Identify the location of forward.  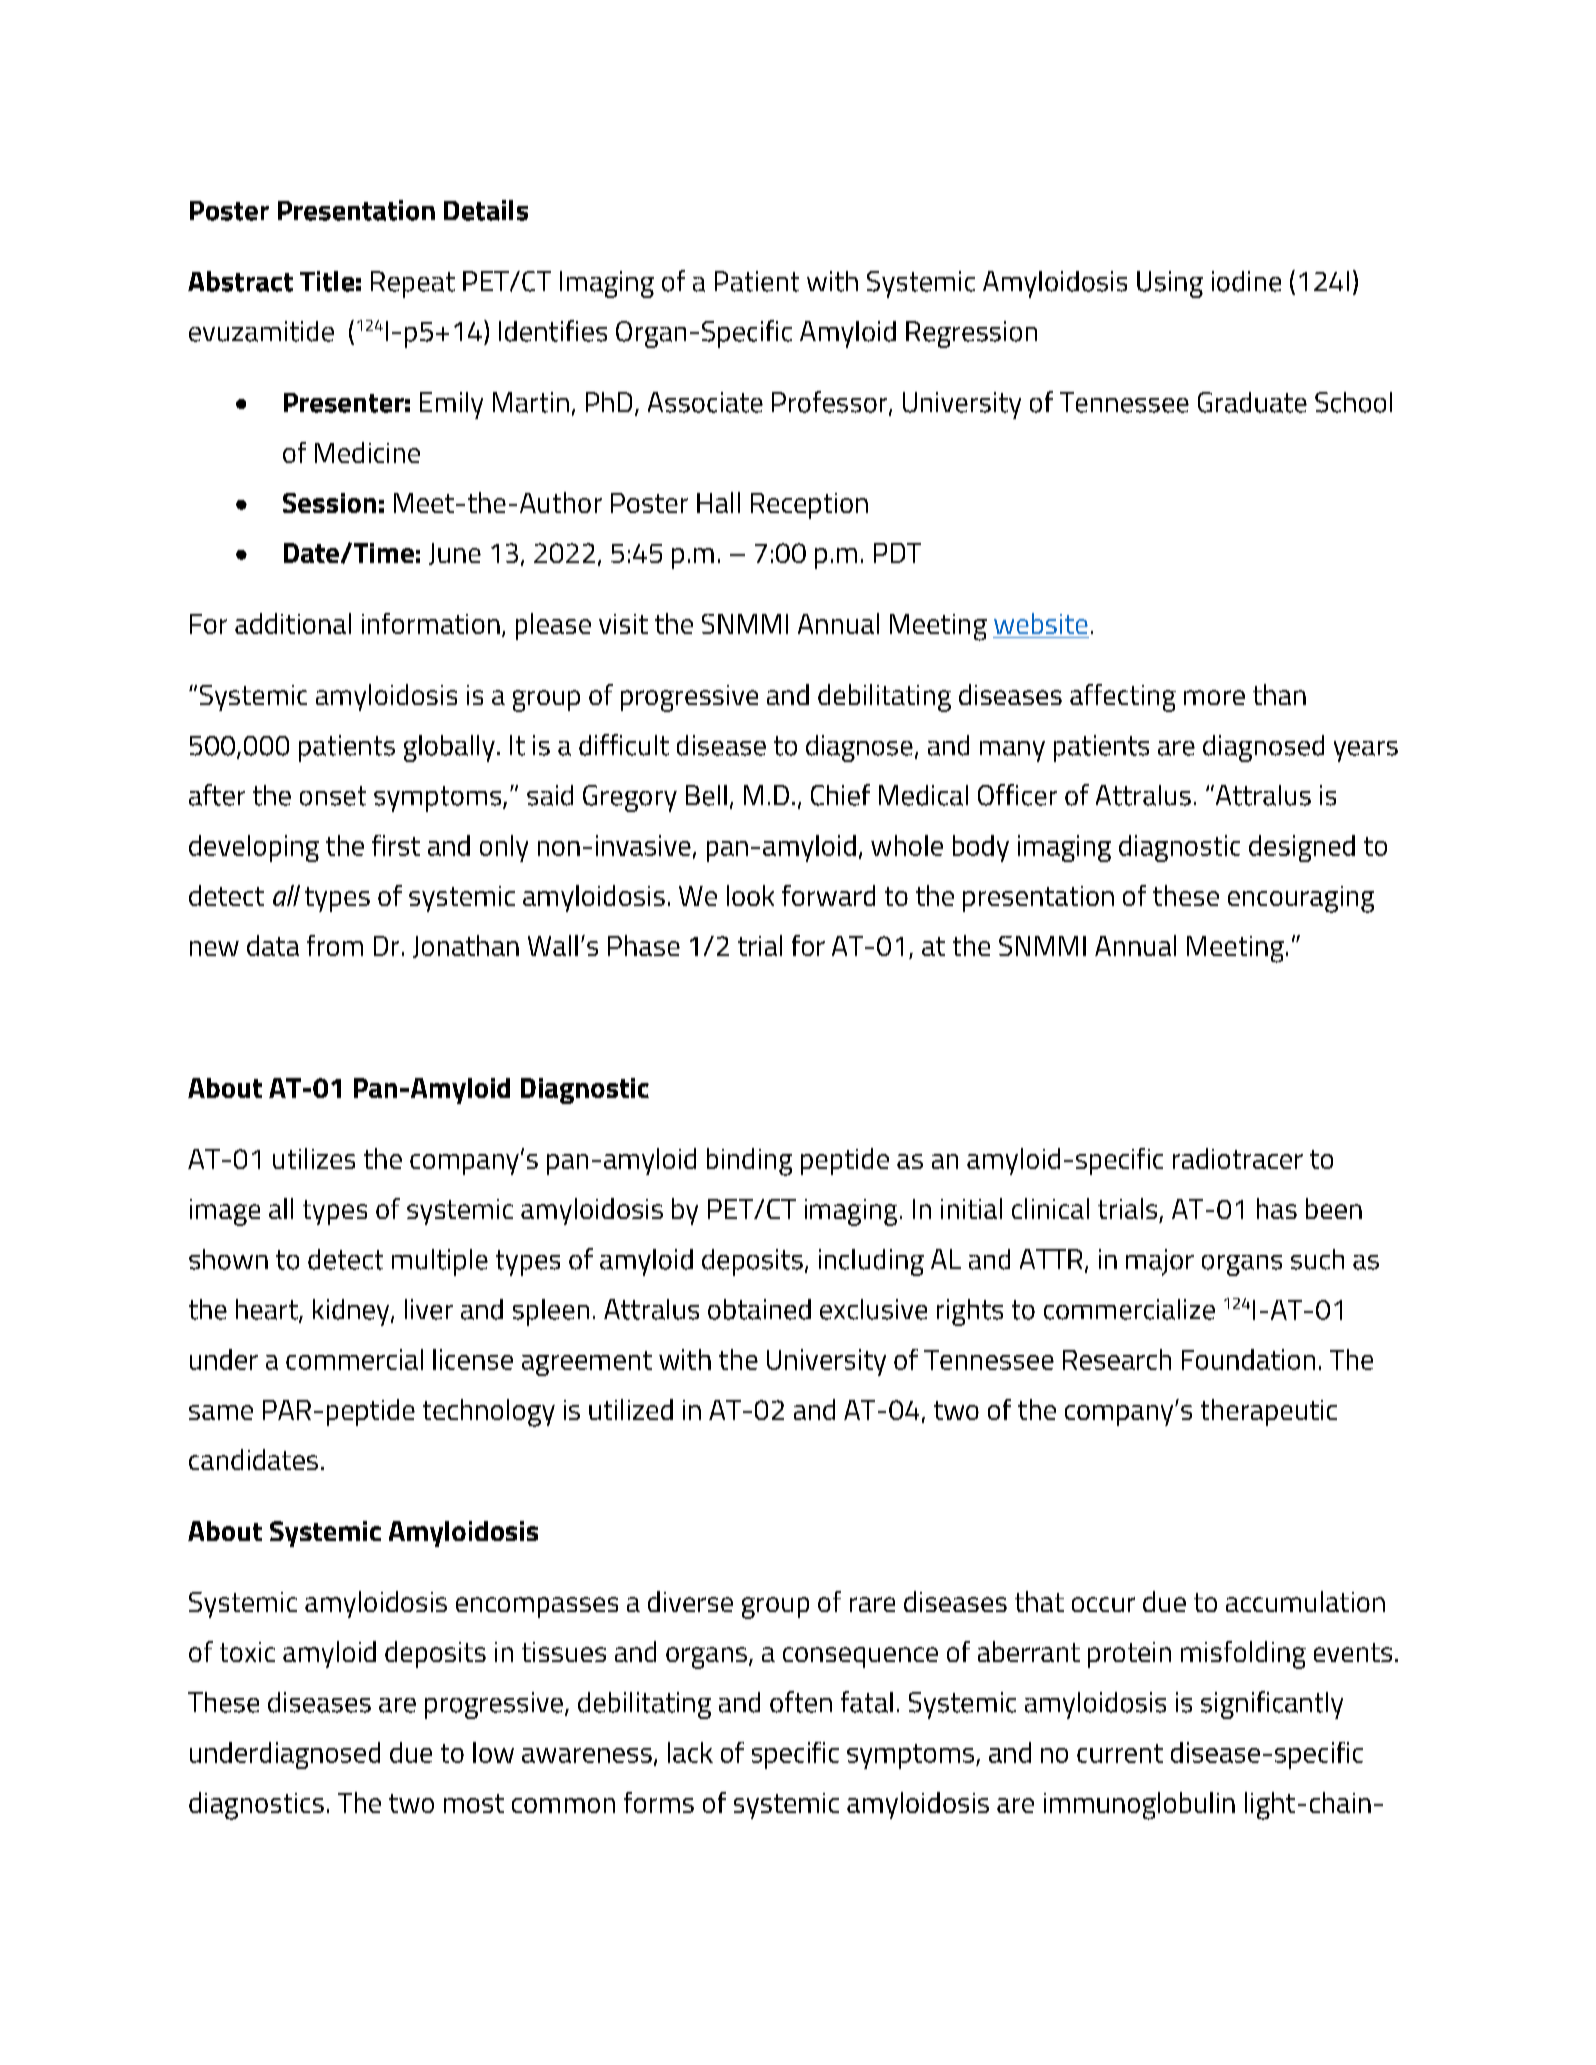
(828, 895).
